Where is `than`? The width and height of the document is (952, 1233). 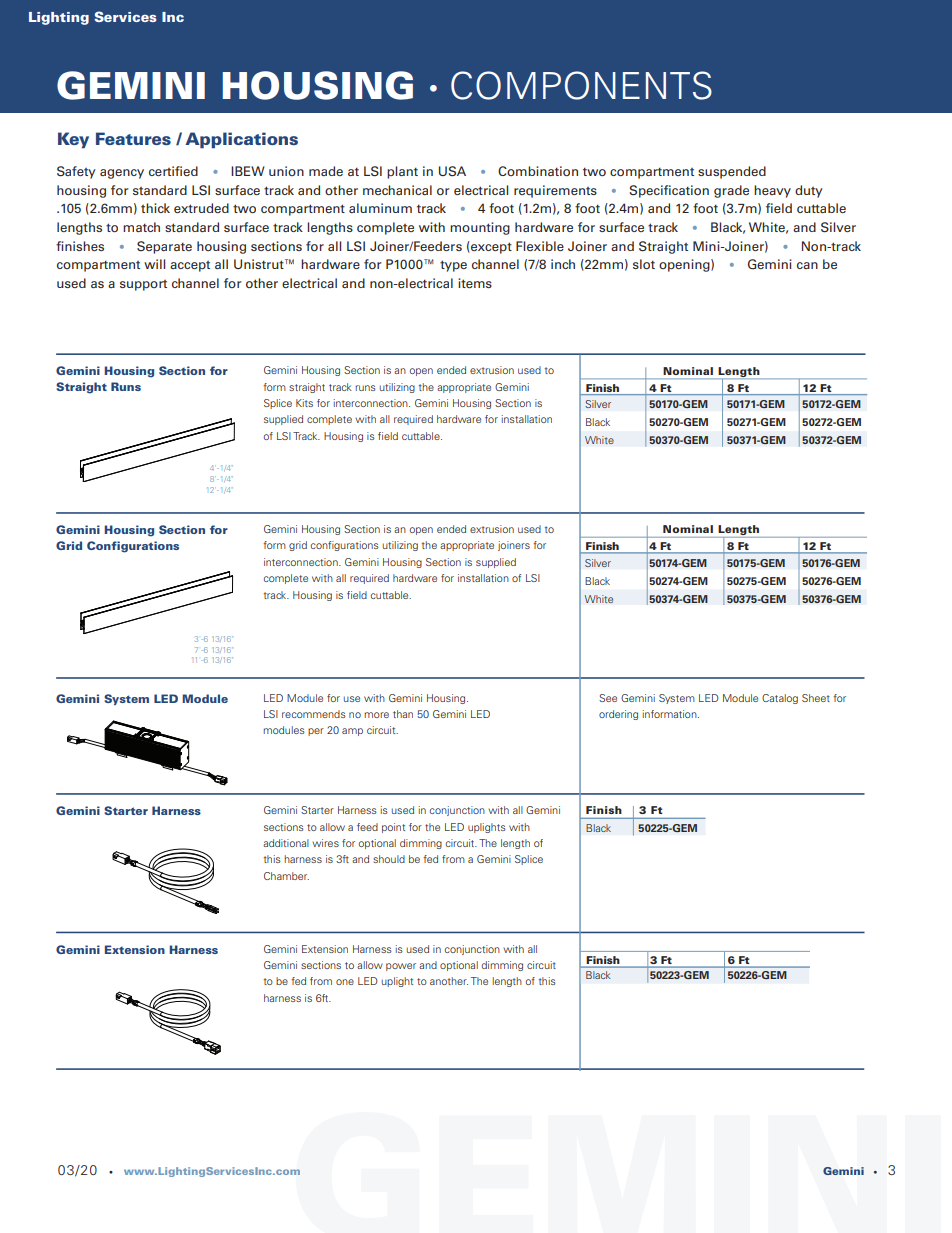
than is located at coordinates (403, 714).
